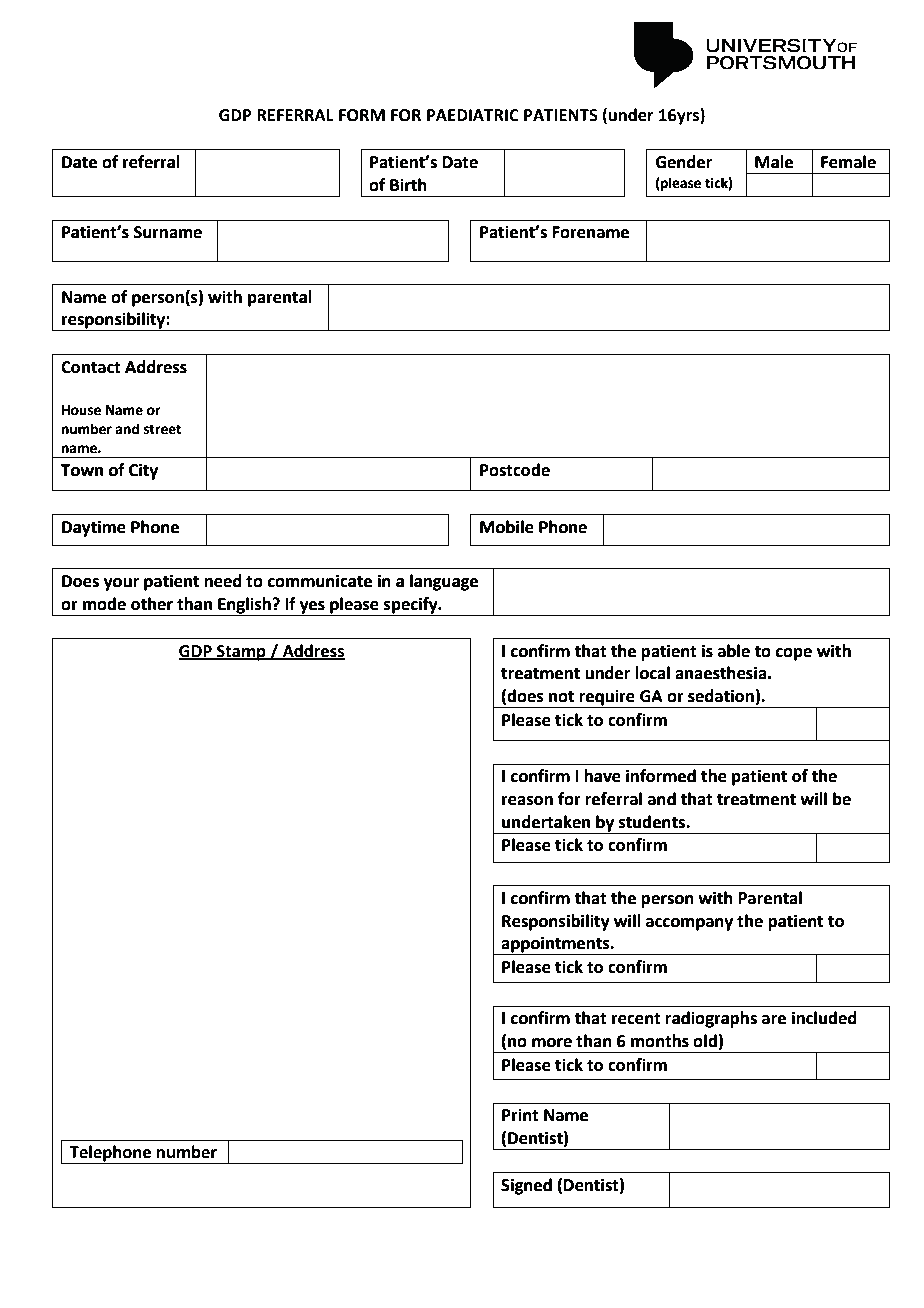 This screenshot has height=1308, width=924. Describe the element at coordinates (143, 471) in the screenshot. I see `City` at that location.
